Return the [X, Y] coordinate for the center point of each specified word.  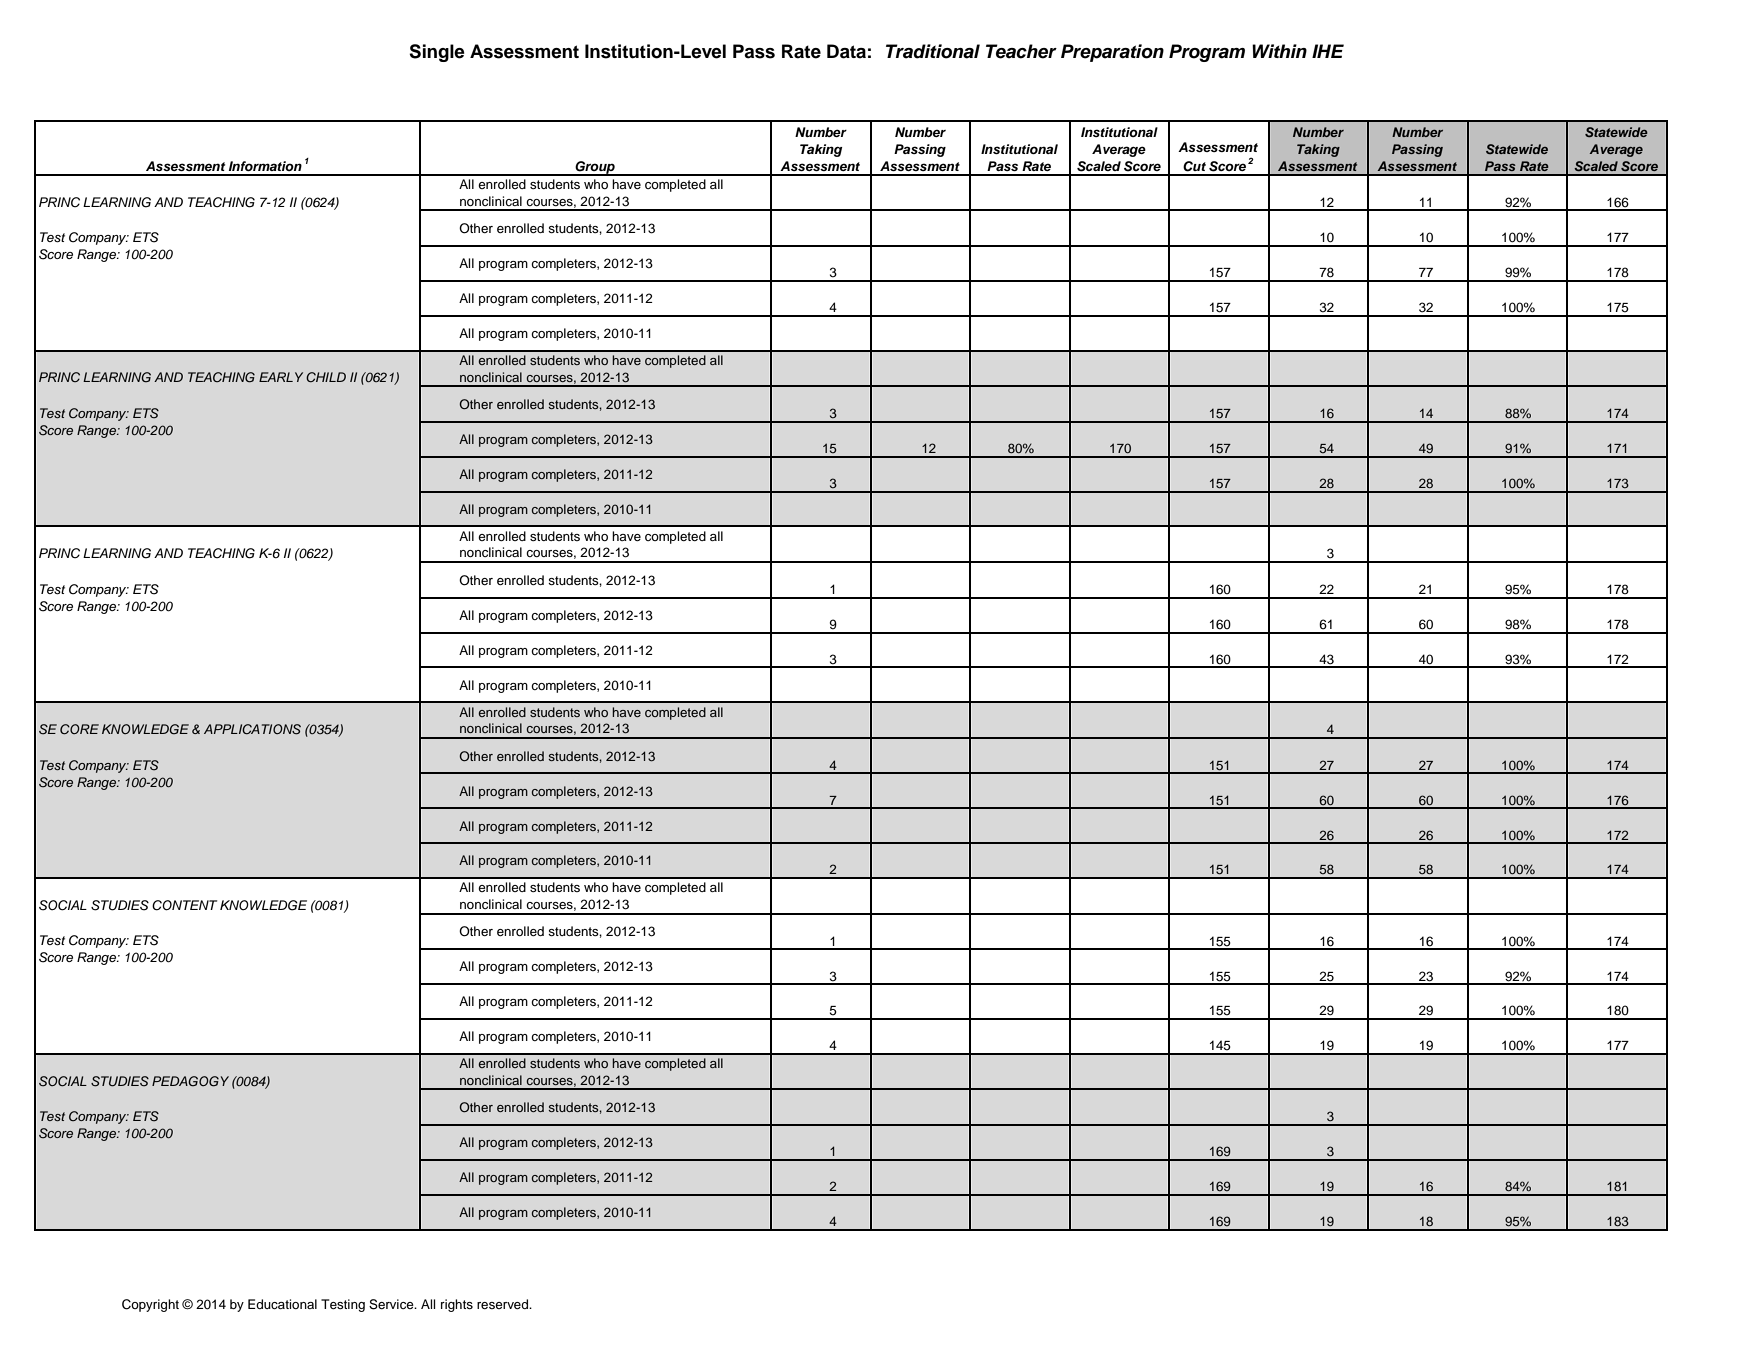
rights [457, 1305]
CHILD [326, 377]
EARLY [281, 377]
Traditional [933, 51]
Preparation [1112, 53]
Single [437, 53]
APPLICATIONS [252, 729]
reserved [504, 1304]
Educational [282, 1304]
